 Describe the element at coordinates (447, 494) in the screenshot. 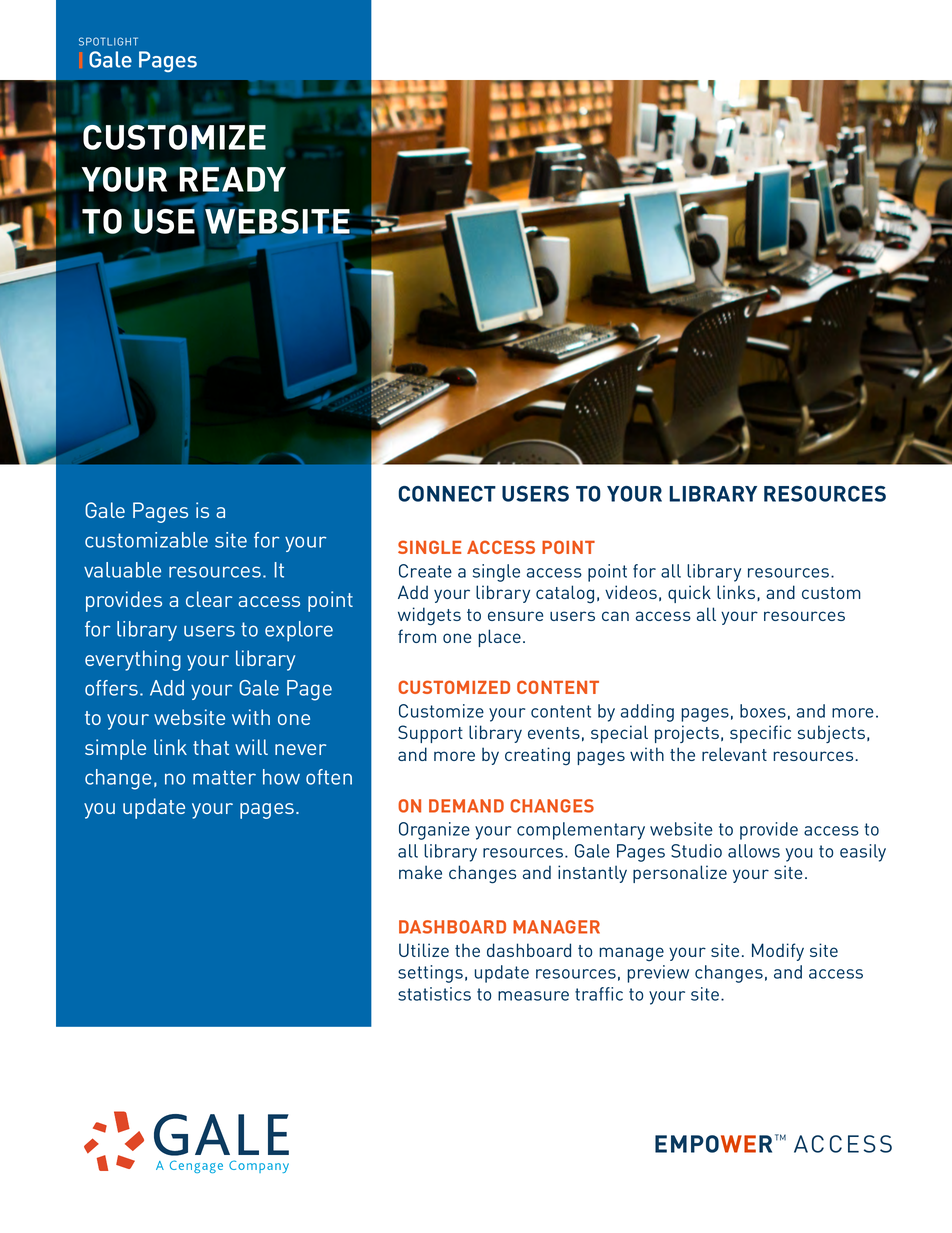

I see `CONNECT` at that location.
